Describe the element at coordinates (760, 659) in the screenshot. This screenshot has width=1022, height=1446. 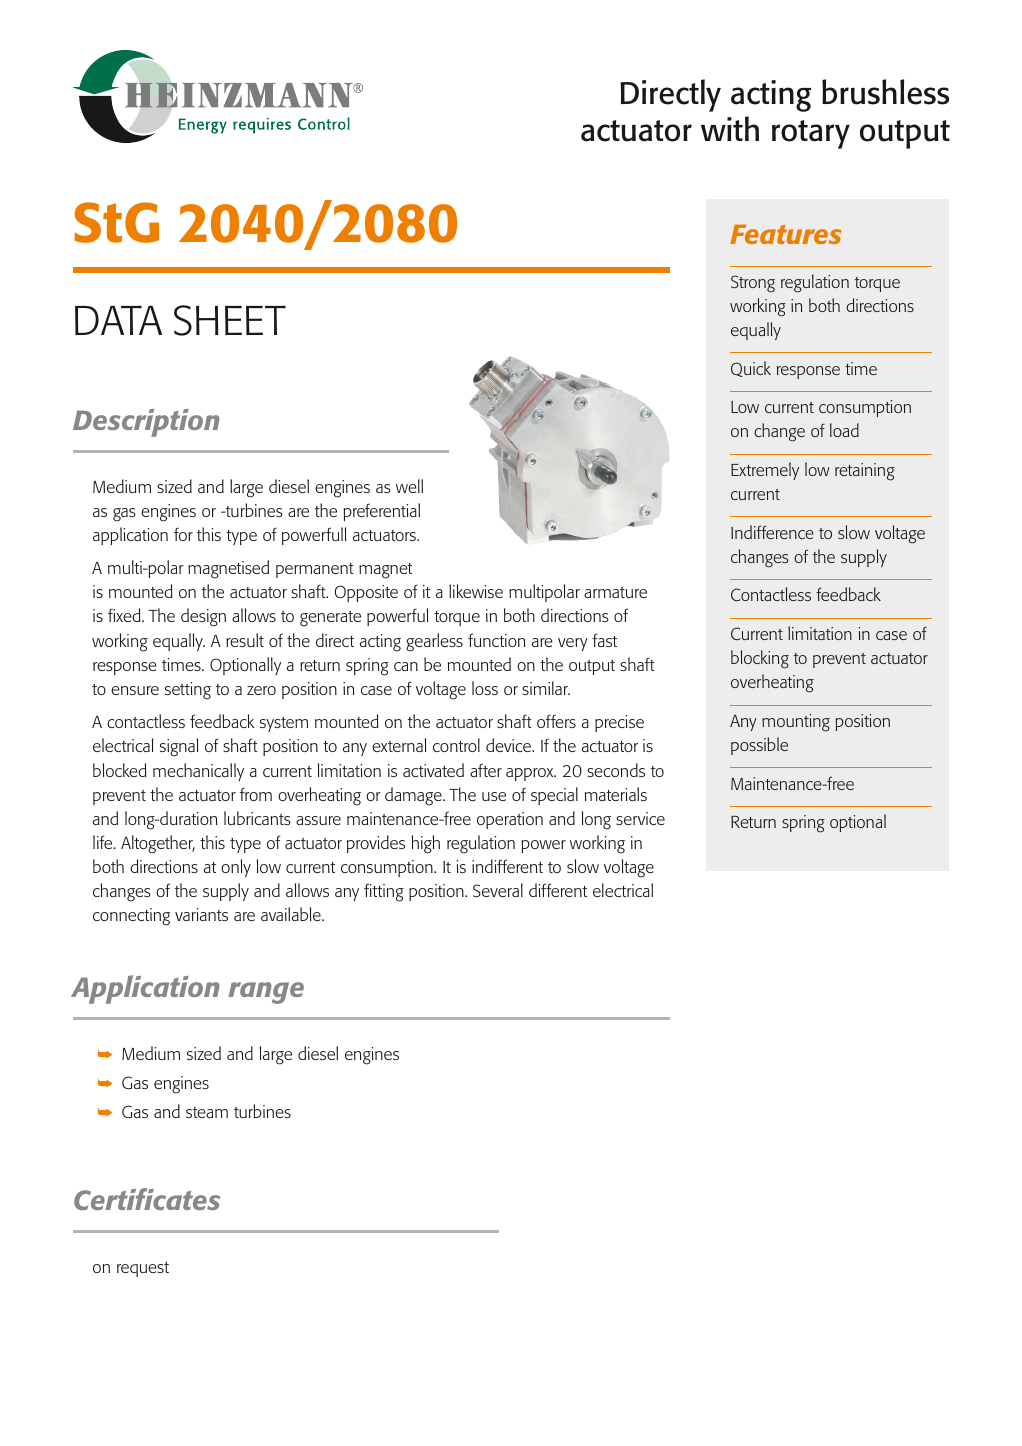
I see `blocking` at that location.
